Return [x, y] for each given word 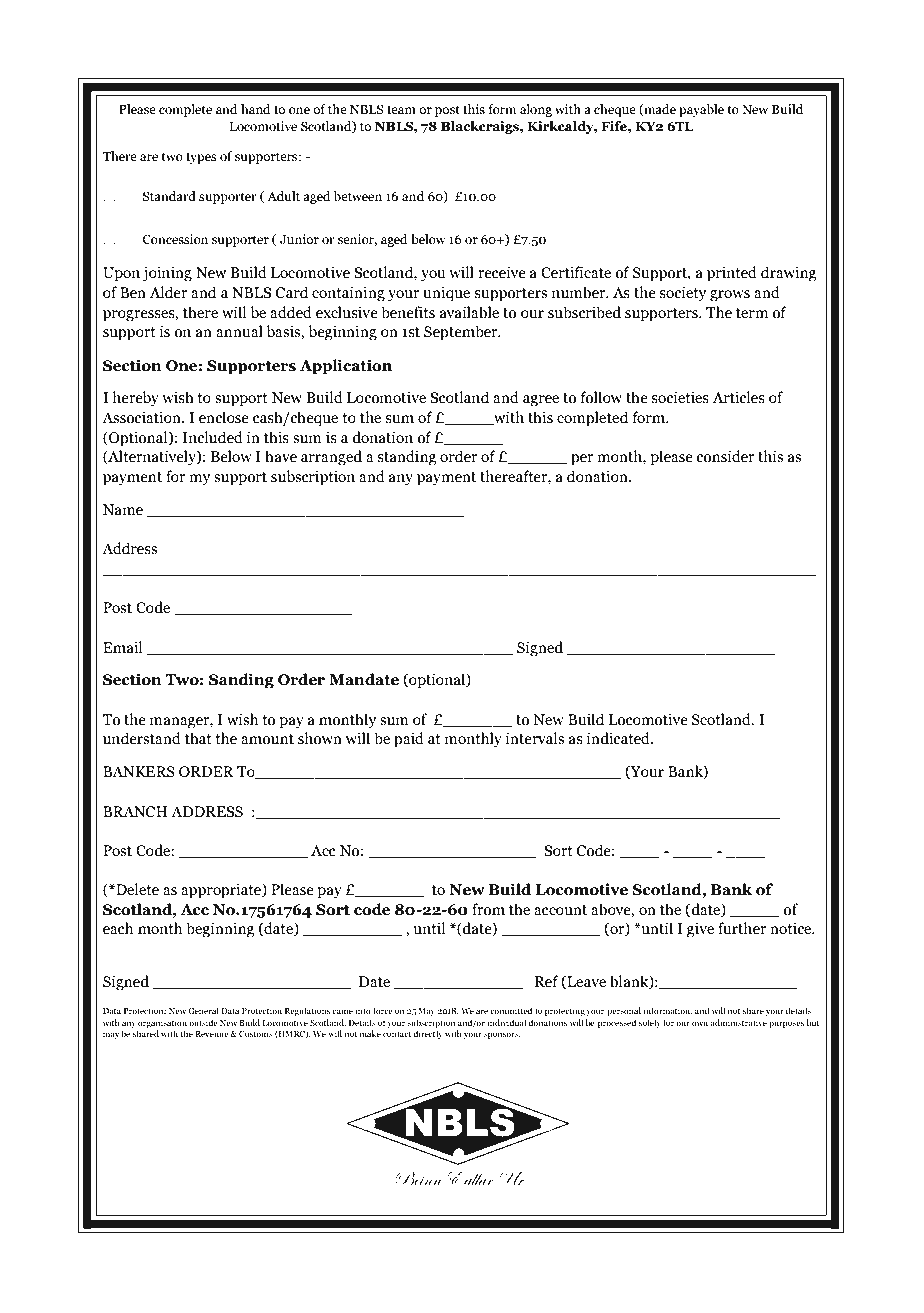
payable [701, 110]
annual [239, 331]
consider [725, 456]
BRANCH [135, 812]
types [201, 158]
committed [511, 1010]
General [203, 1010]
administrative [738, 1022]
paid [409, 740]
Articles [738, 397]
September [462, 333]
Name [123, 510]
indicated [619, 738]
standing [407, 458]
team [401, 109]
